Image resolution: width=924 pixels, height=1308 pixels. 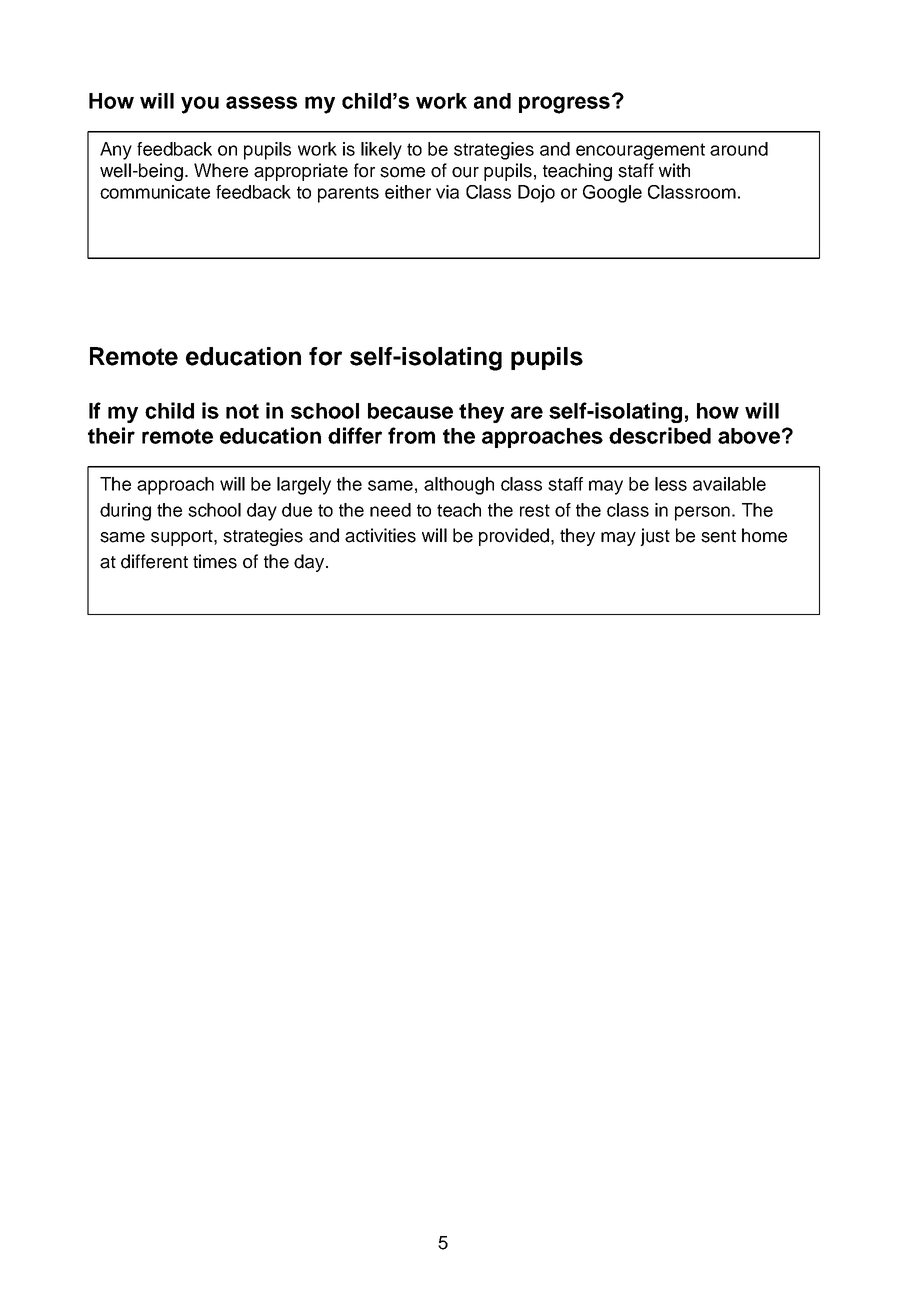 I want to click on support, so click(x=183, y=538).
